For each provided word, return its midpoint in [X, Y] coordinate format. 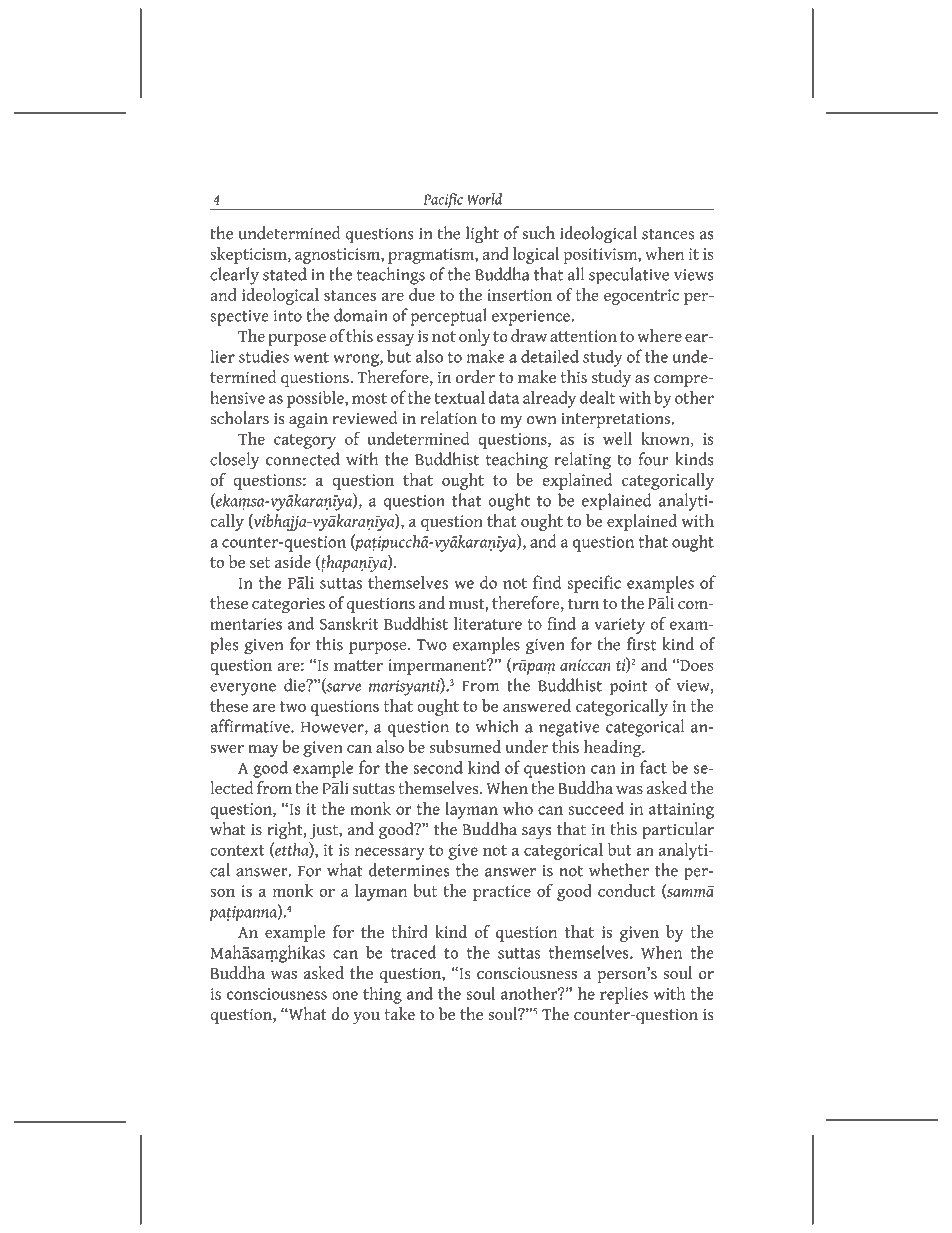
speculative [629, 276]
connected [303, 459]
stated [285, 274]
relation [449, 418]
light [482, 235]
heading [614, 748]
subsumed [465, 746]
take [399, 1014]
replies [624, 995]
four [654, 459]
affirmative [251, 726]
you [366, 1018]
